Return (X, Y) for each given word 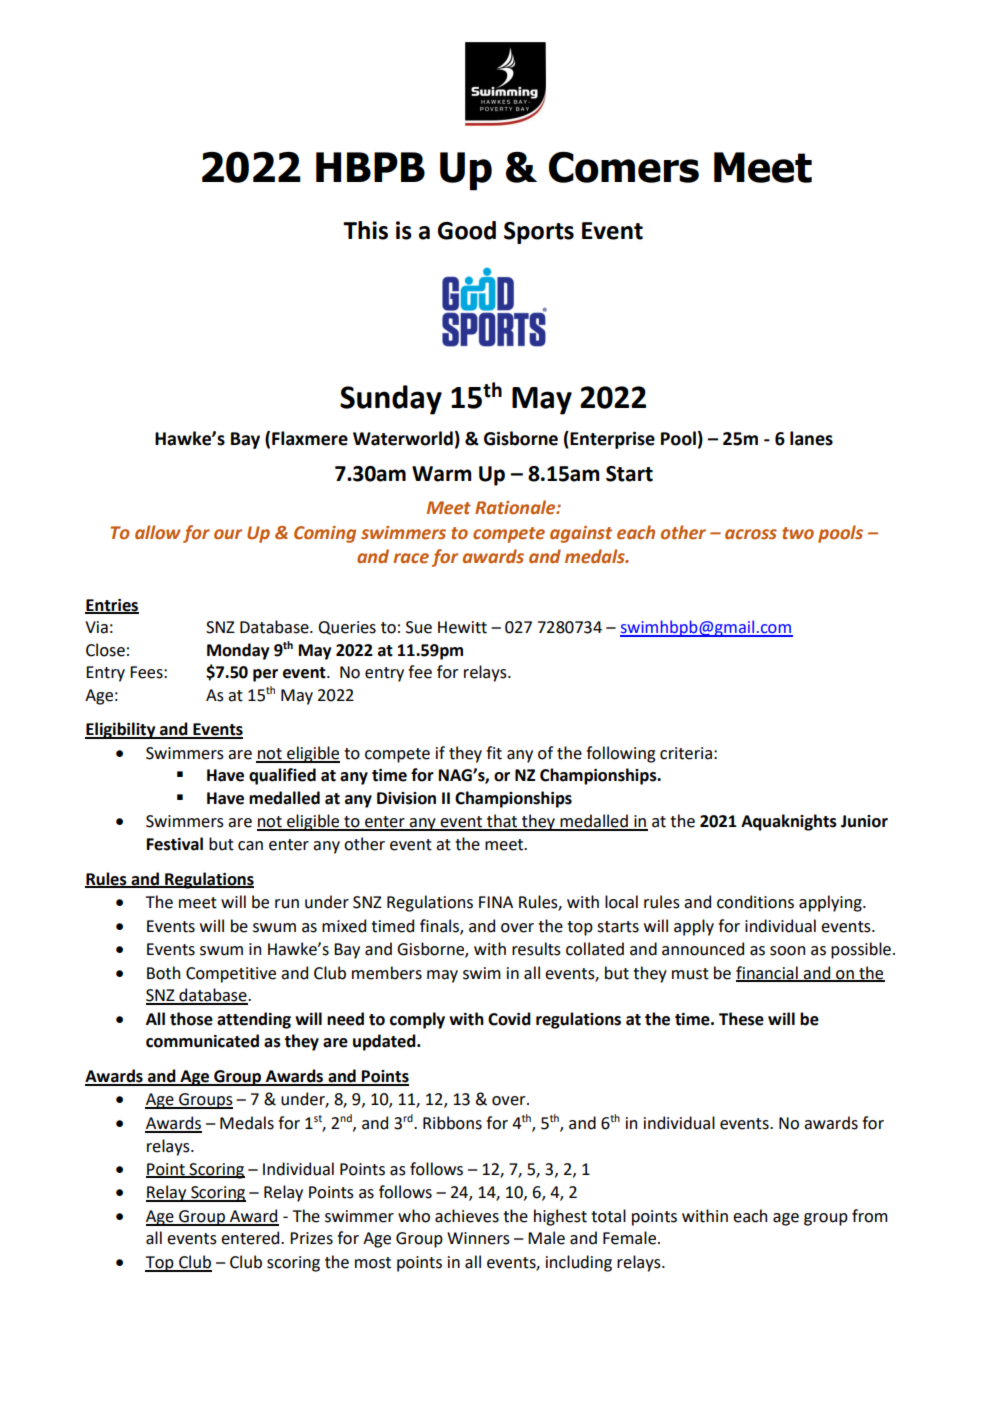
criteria (686, 753)
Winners (478, 1238)
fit (494, 753)
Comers (624, 167)
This (365, 230)
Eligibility (121, 730)
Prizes (311, 1238)
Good (467, 230)
